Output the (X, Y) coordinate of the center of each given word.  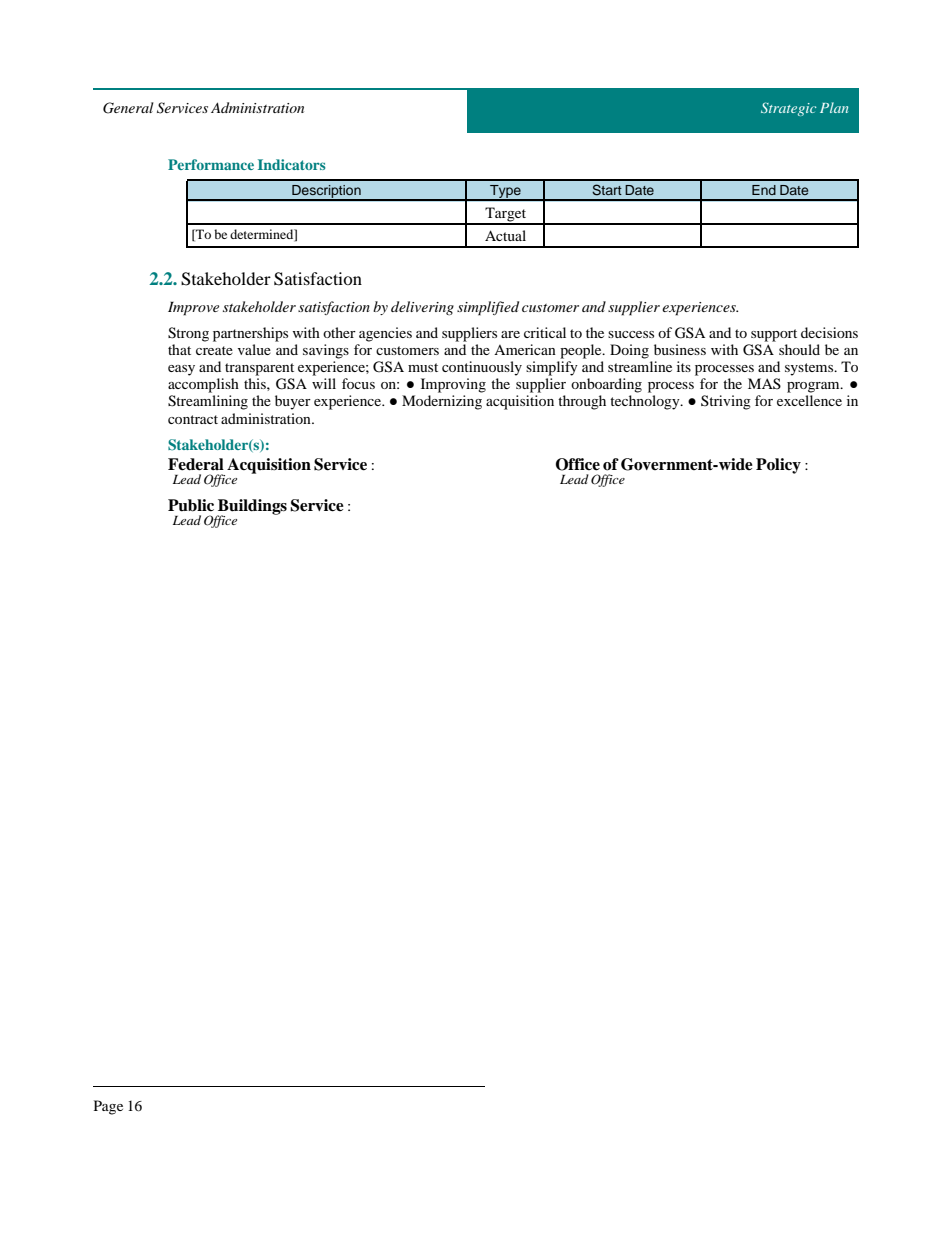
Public (191, 505)
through (582, 402)
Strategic (789, 109)
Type (505, 193)
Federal (196, 464)
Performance (211, 164)
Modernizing (442, 402)
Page (108, 1107)
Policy (778, 466)
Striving (726, 402)
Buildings (251, 508)
